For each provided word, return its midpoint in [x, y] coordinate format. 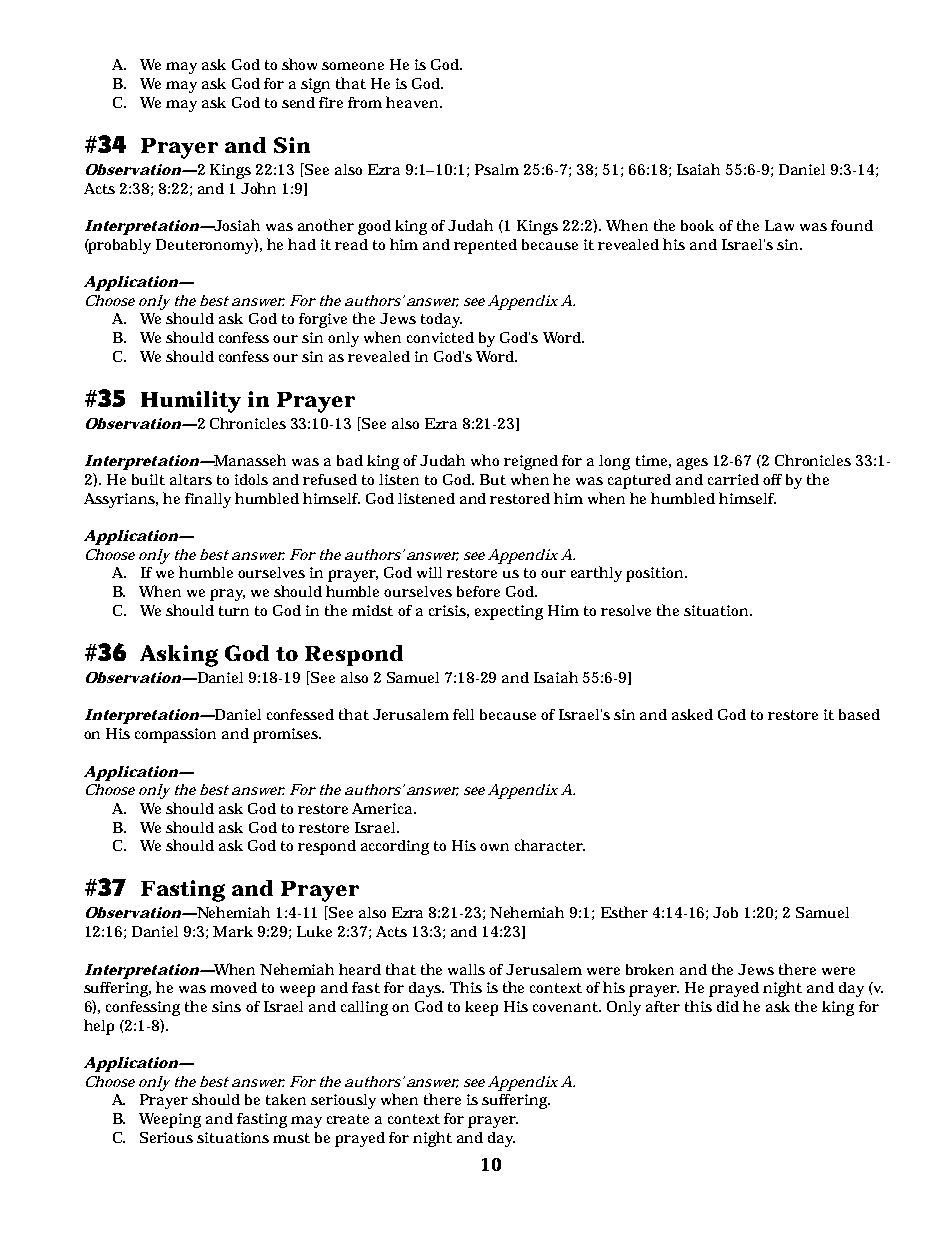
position [656, 574]
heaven [413, 102]
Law [779, 225]
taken [286, 1099]
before [478, 591]
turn [234, 611]
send [298, 102]
